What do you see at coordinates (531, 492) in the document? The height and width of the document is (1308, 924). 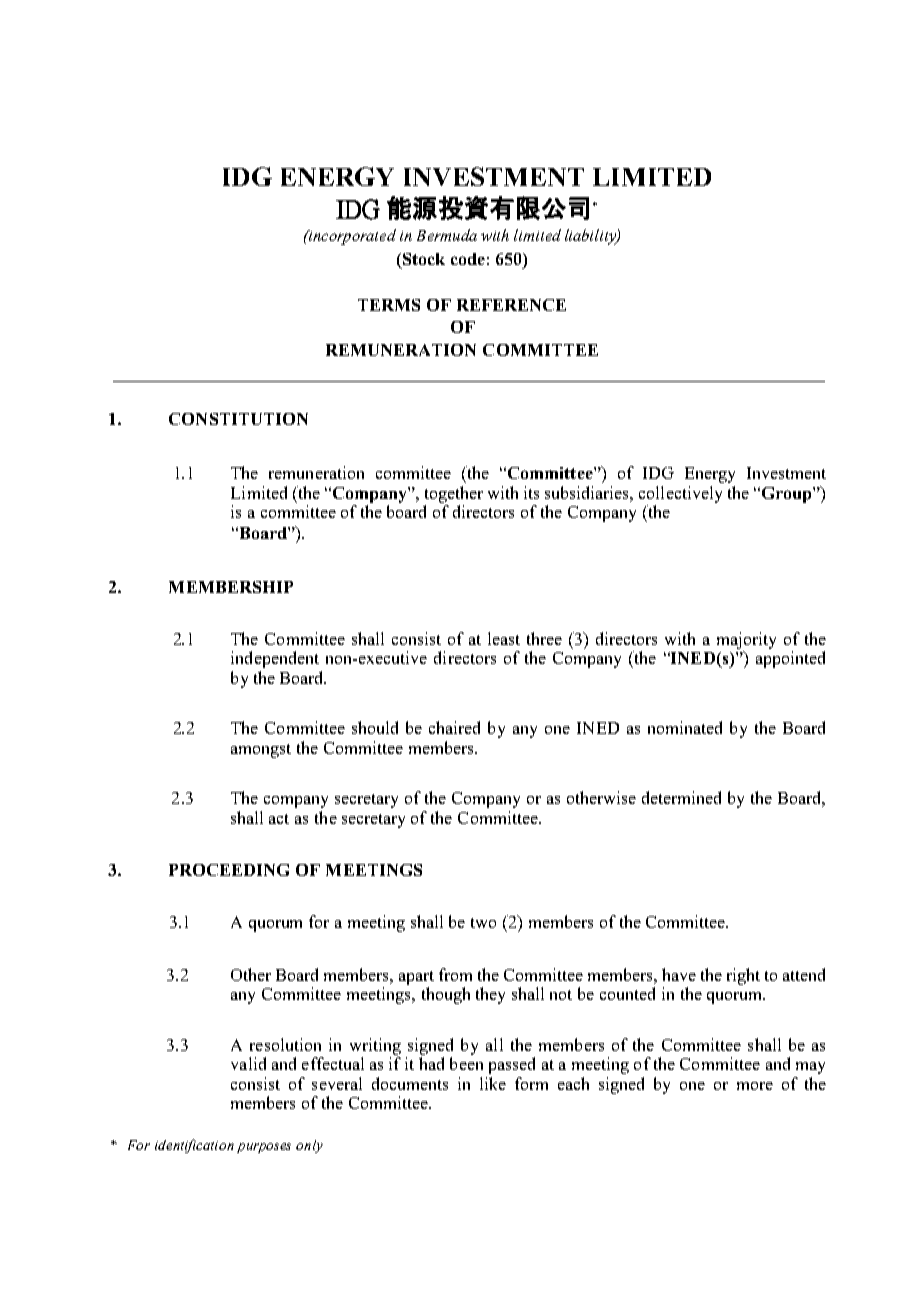 I see `its` at bounding box center [531, 492].
